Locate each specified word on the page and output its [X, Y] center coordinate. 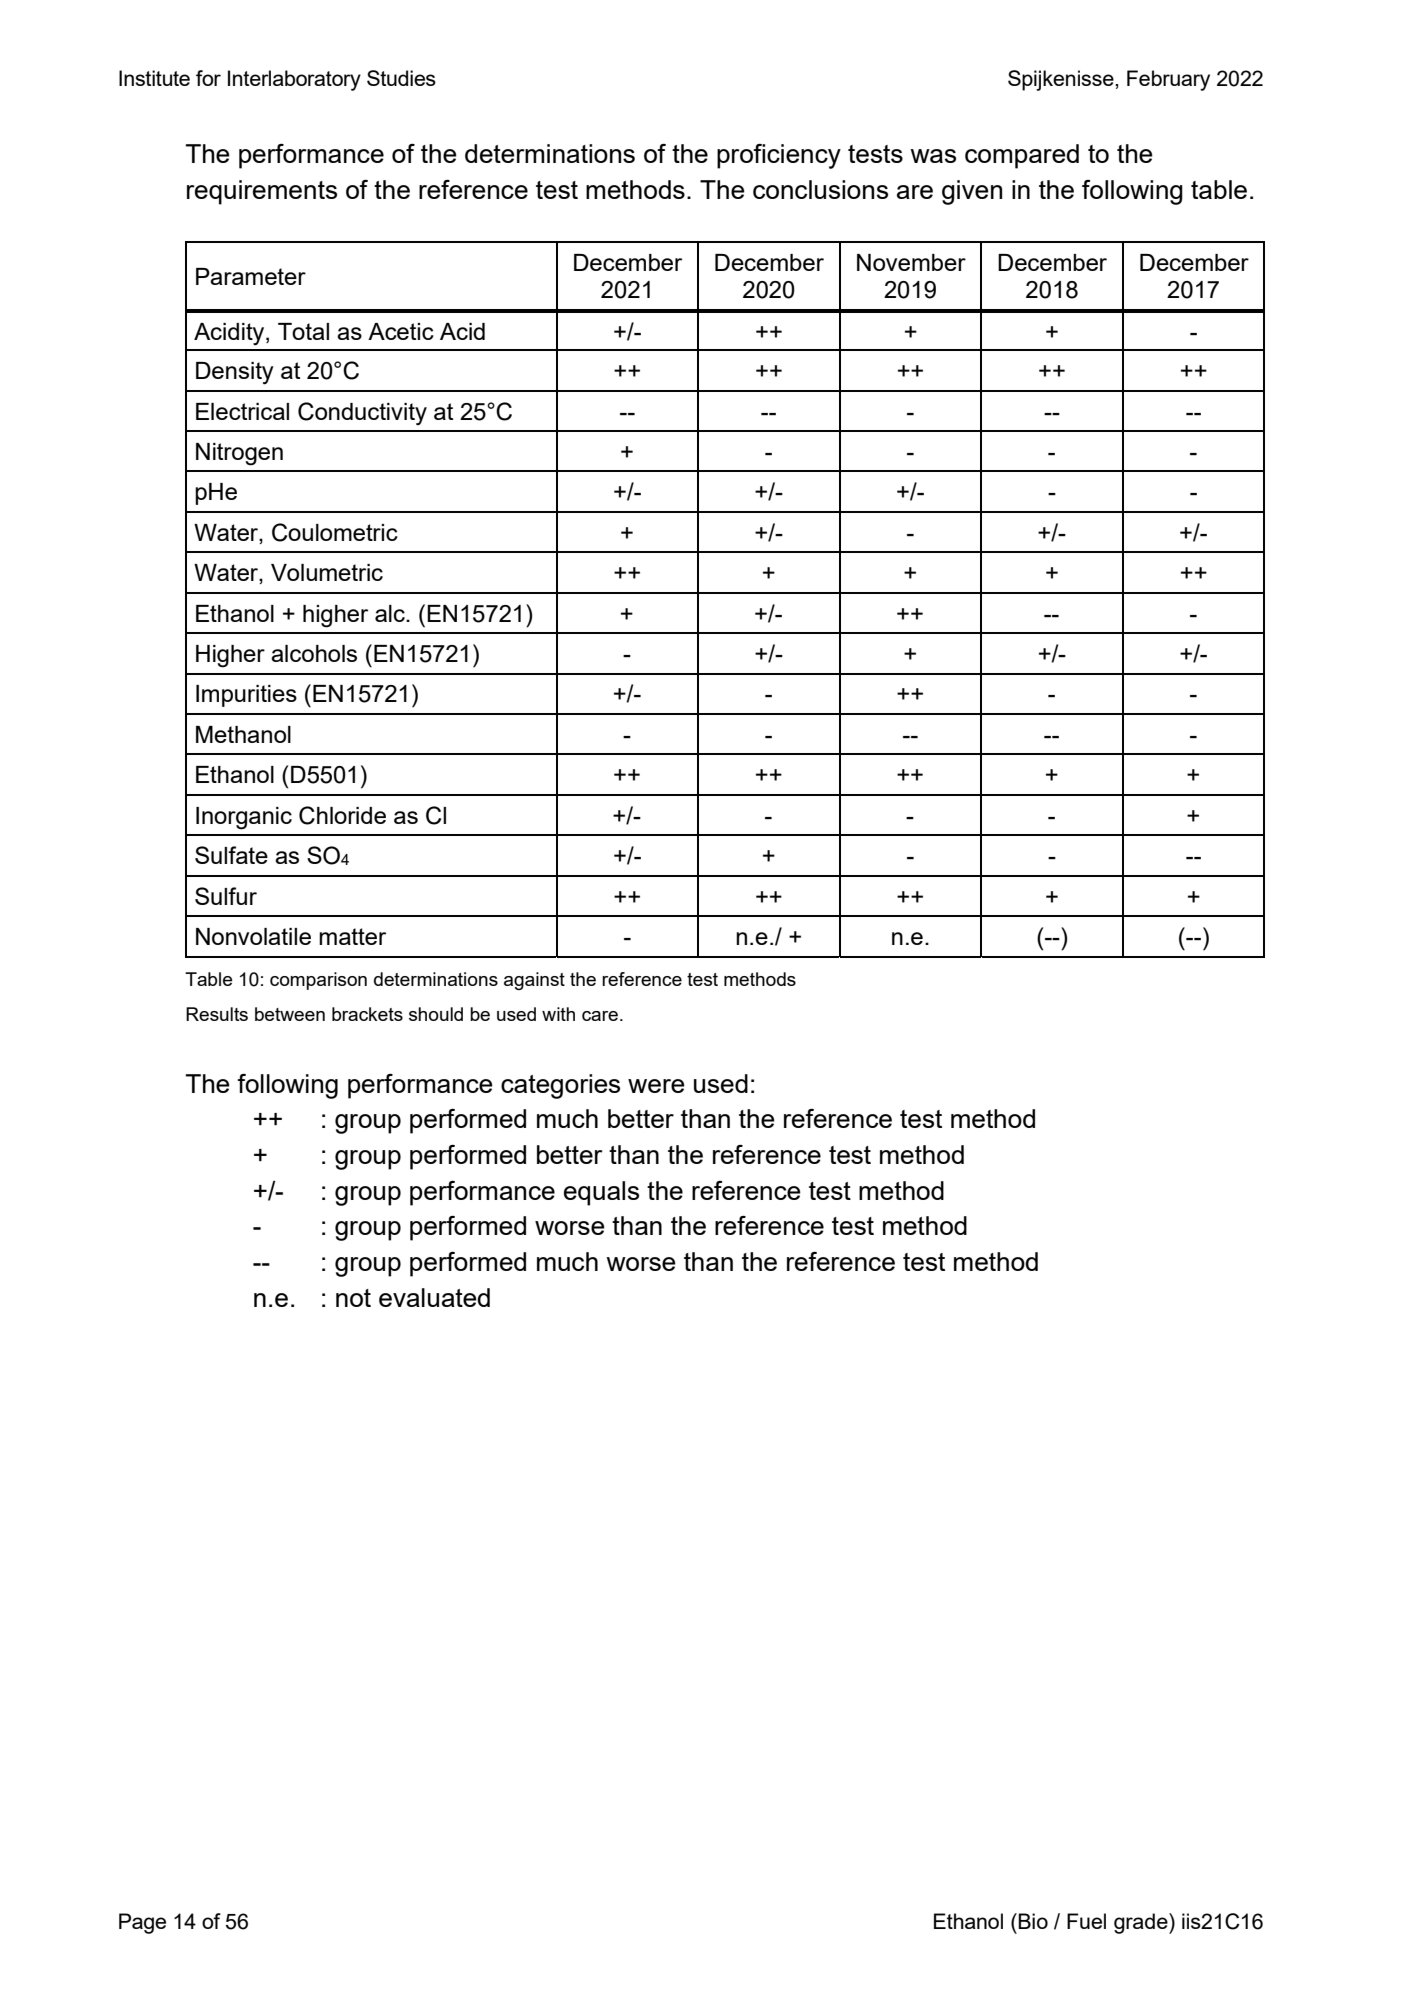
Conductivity [362, 413]
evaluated [434, 1297]
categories [560, 1086]
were [656, 1086]
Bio [1033, 1921]
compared [1022, 156]
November [911, 262]
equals [601, 1193]
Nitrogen [239, 454]
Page [142, 1923]
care [600, 1016]
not [353, 1298]
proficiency [779, 156]
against [534, 981]
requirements [262, 192]
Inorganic [244, 818]
